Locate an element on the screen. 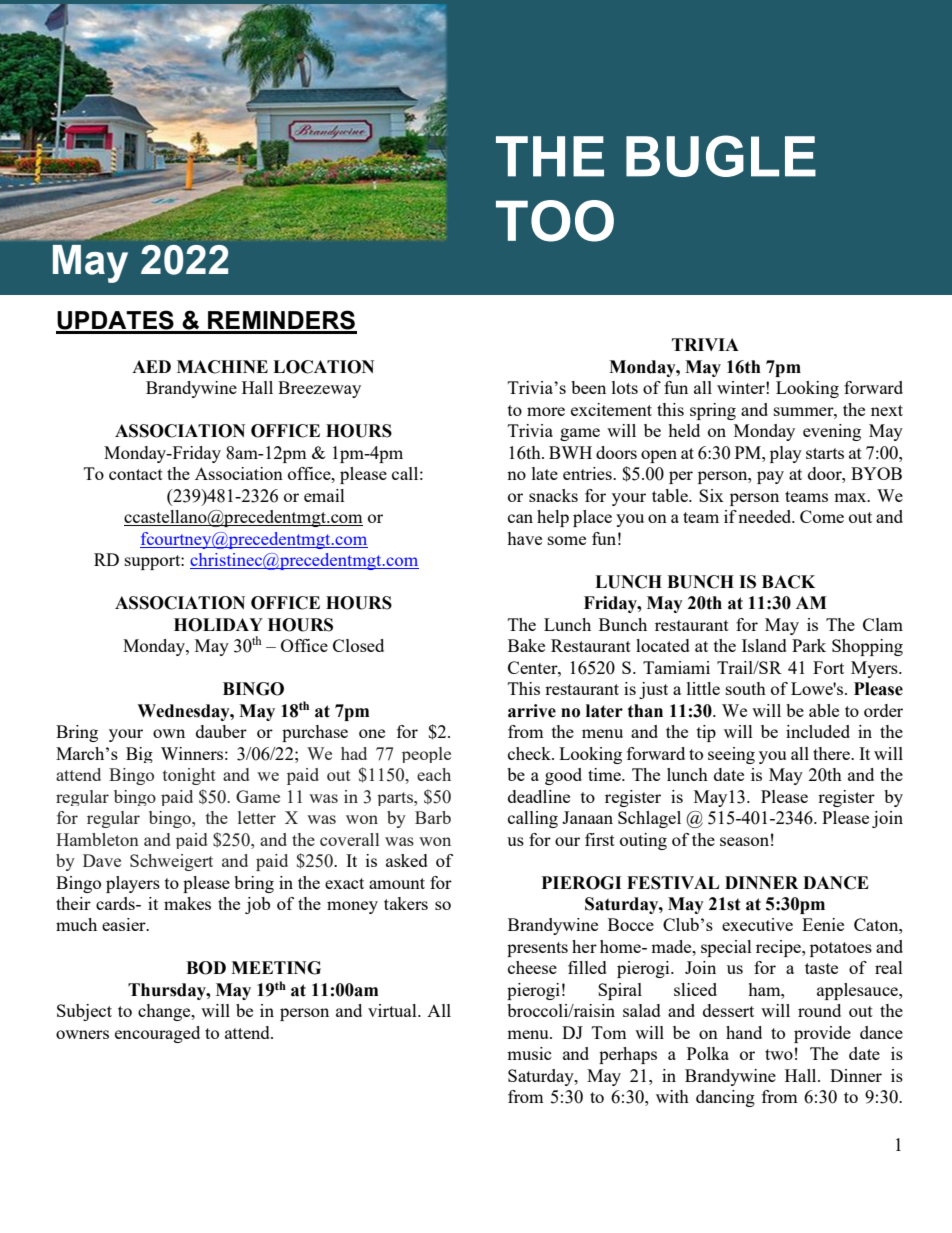  needed is located at coordinates (766, 516).
